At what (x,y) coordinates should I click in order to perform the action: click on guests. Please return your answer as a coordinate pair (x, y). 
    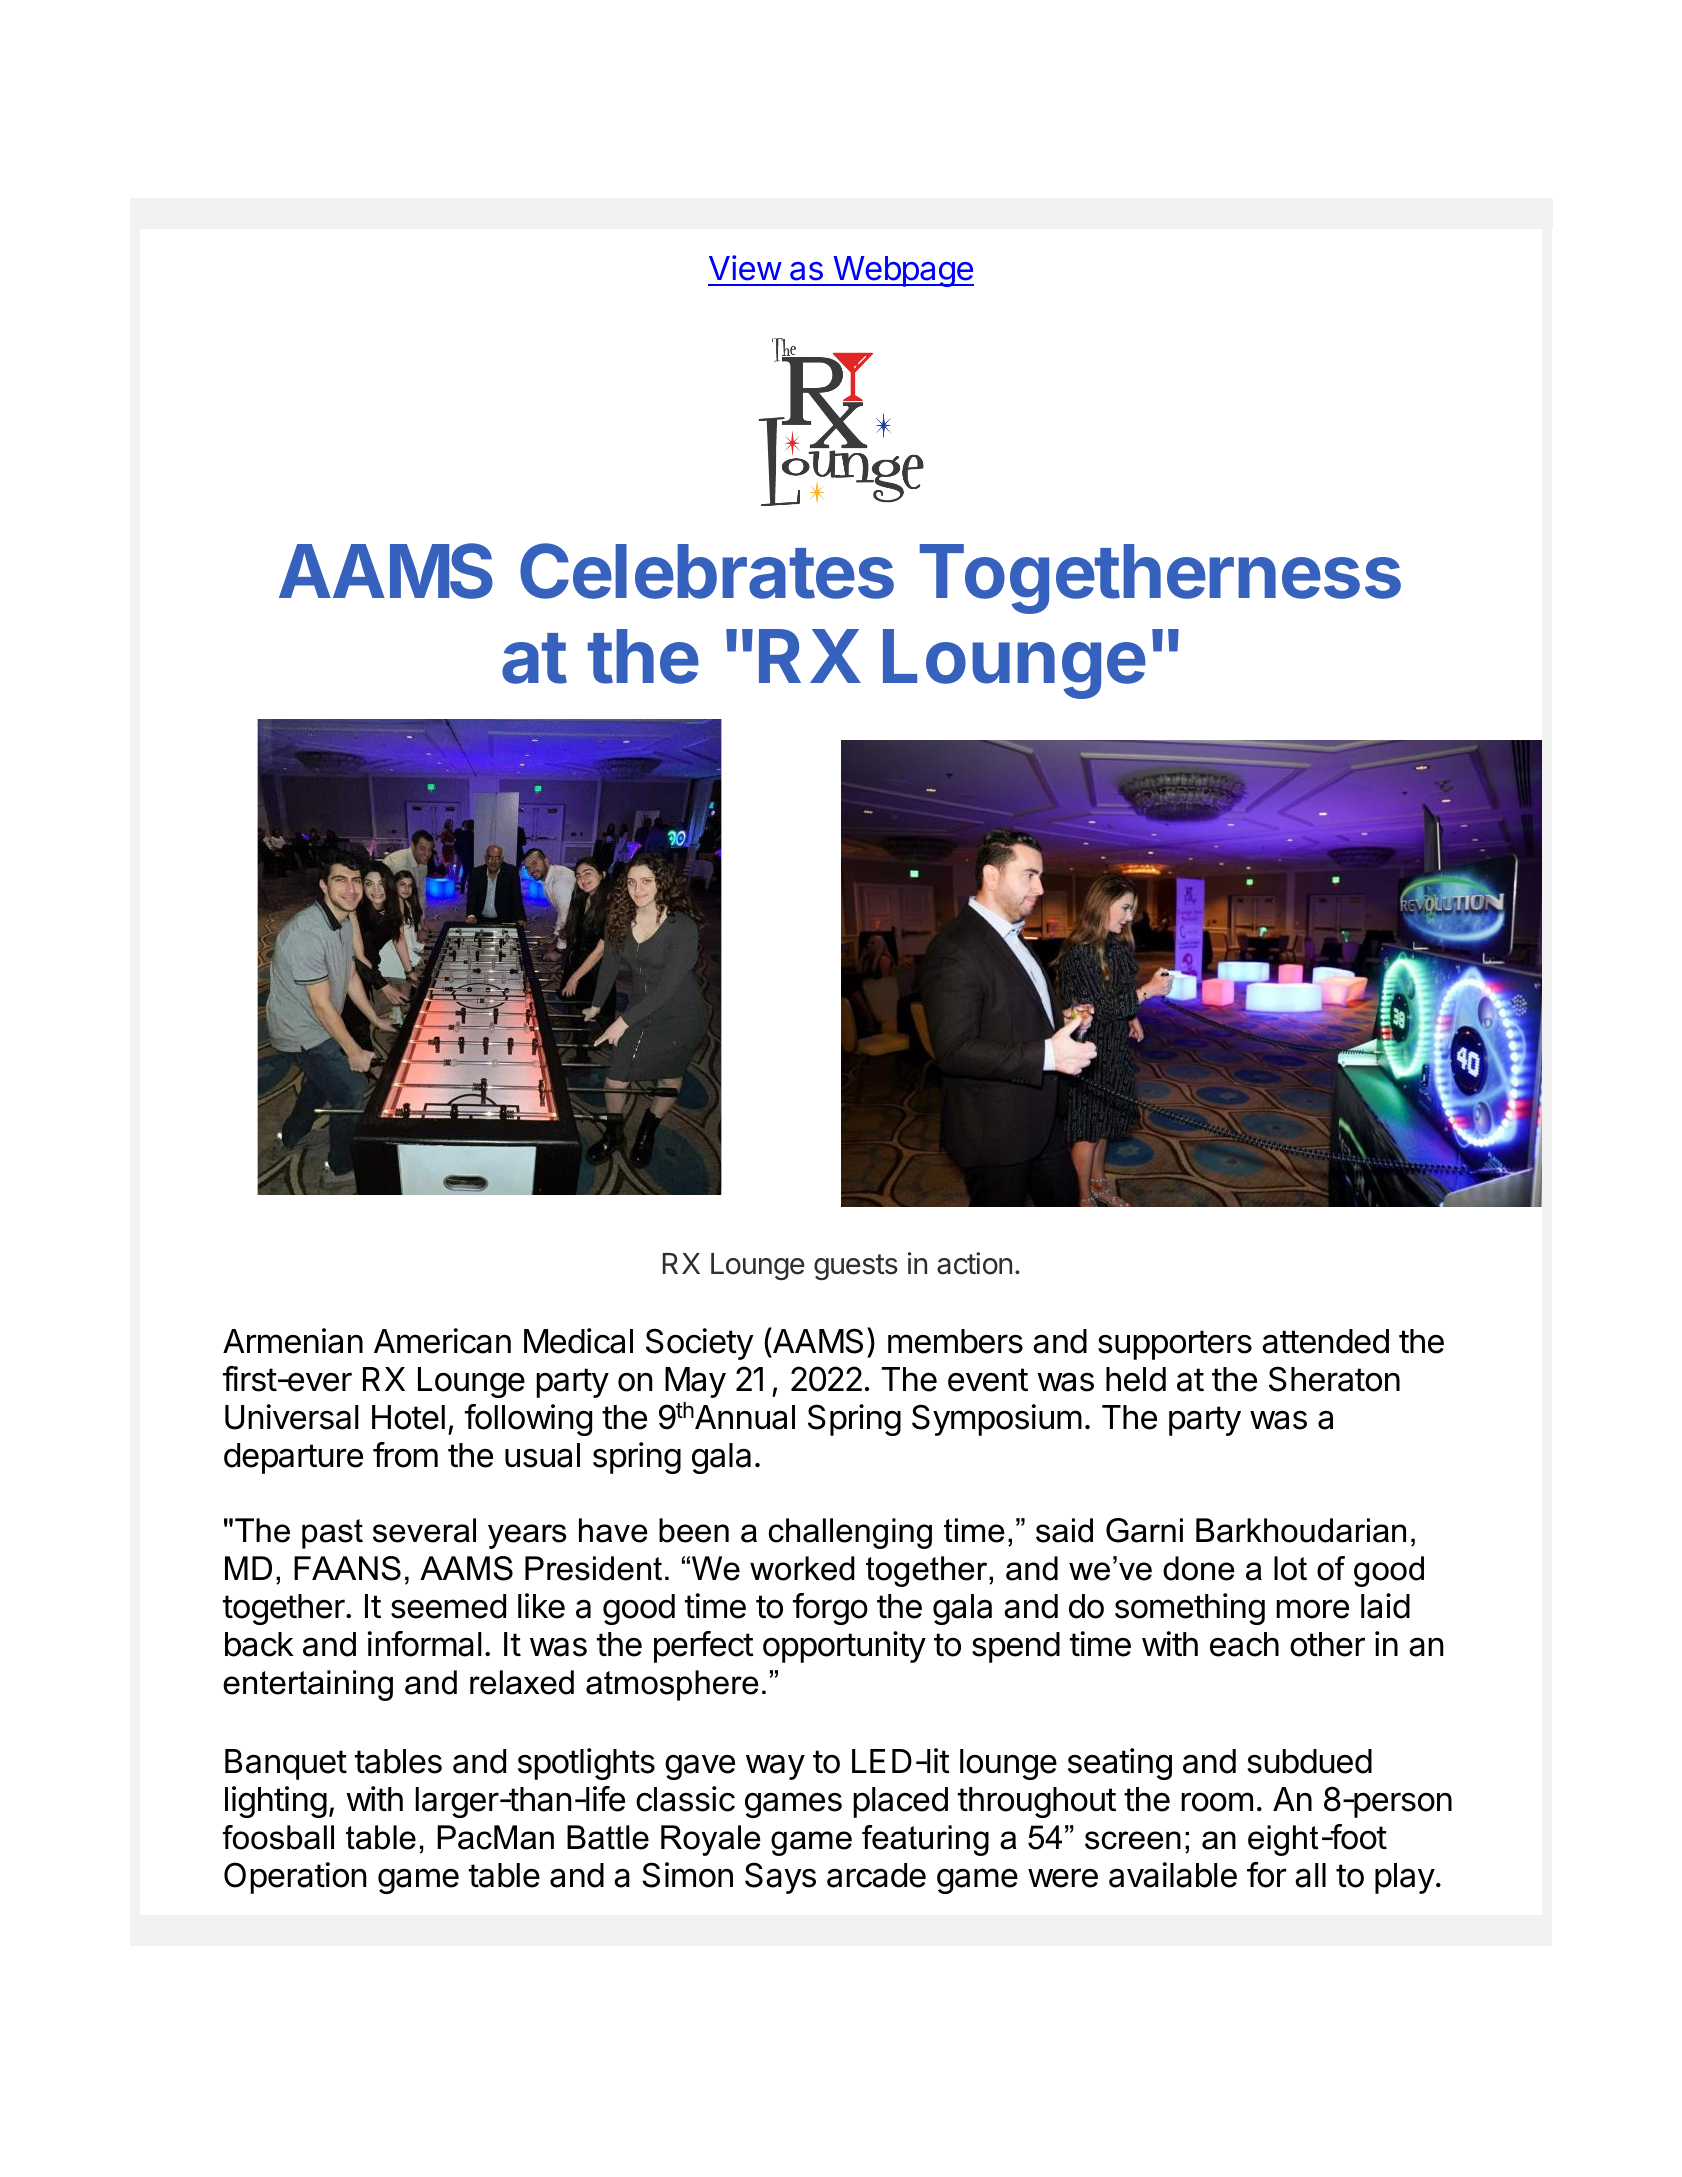
    Looking at the image, I should click on (856, 1267).
